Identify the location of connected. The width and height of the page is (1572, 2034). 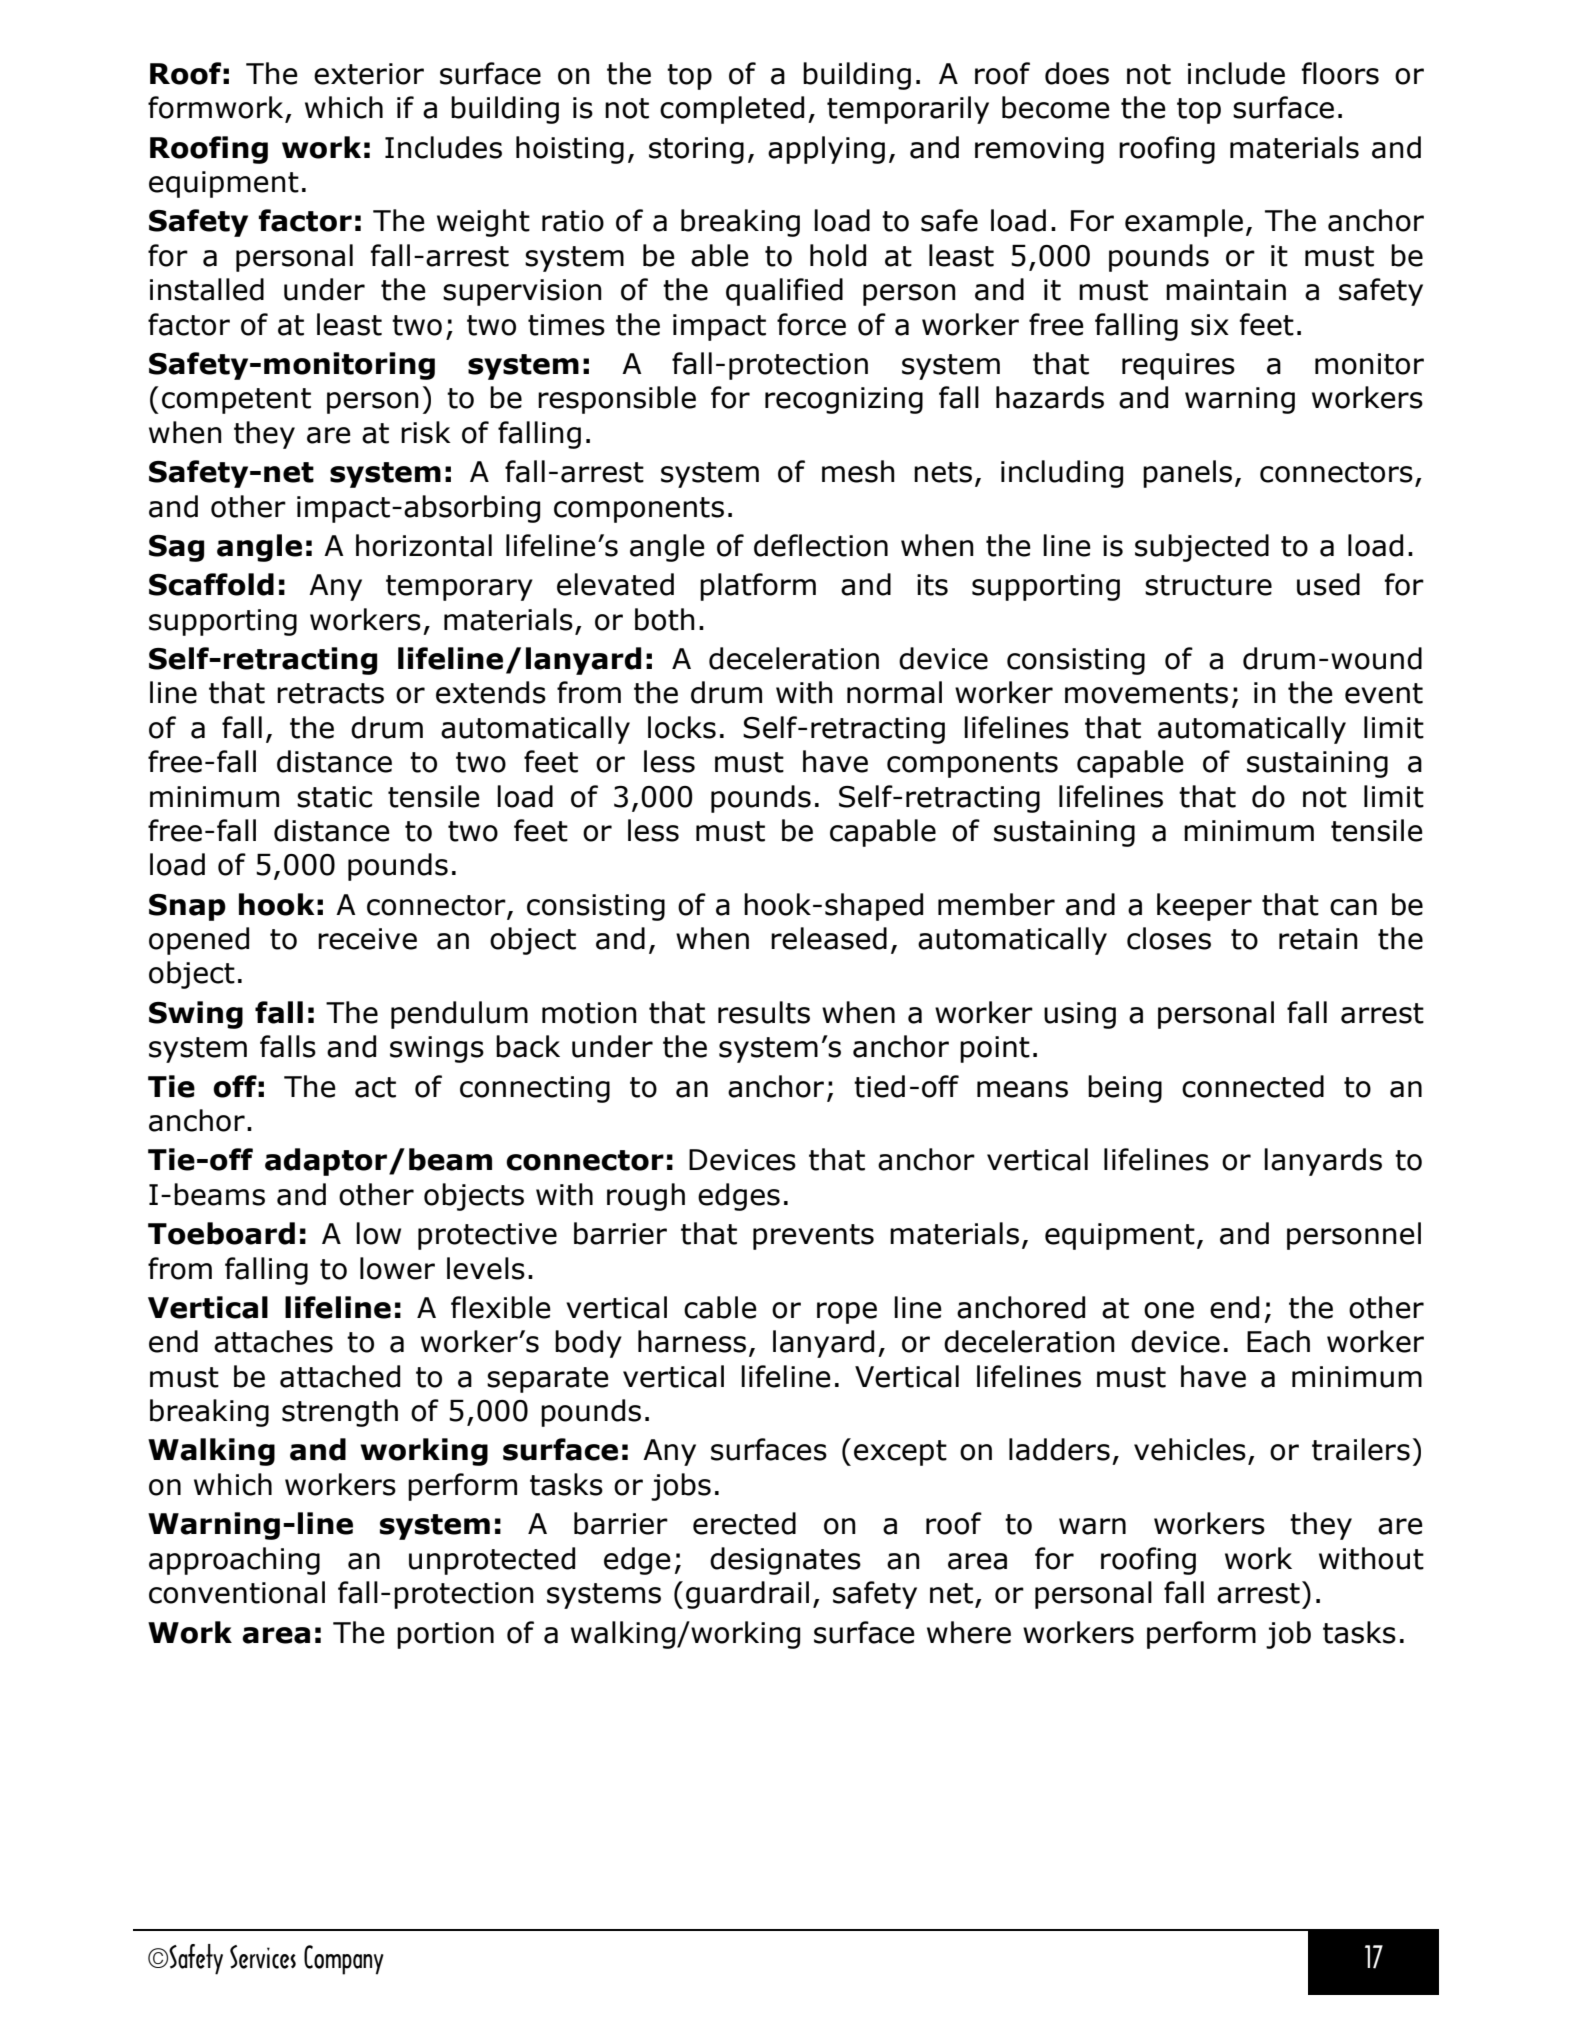
(1253, 1086).
